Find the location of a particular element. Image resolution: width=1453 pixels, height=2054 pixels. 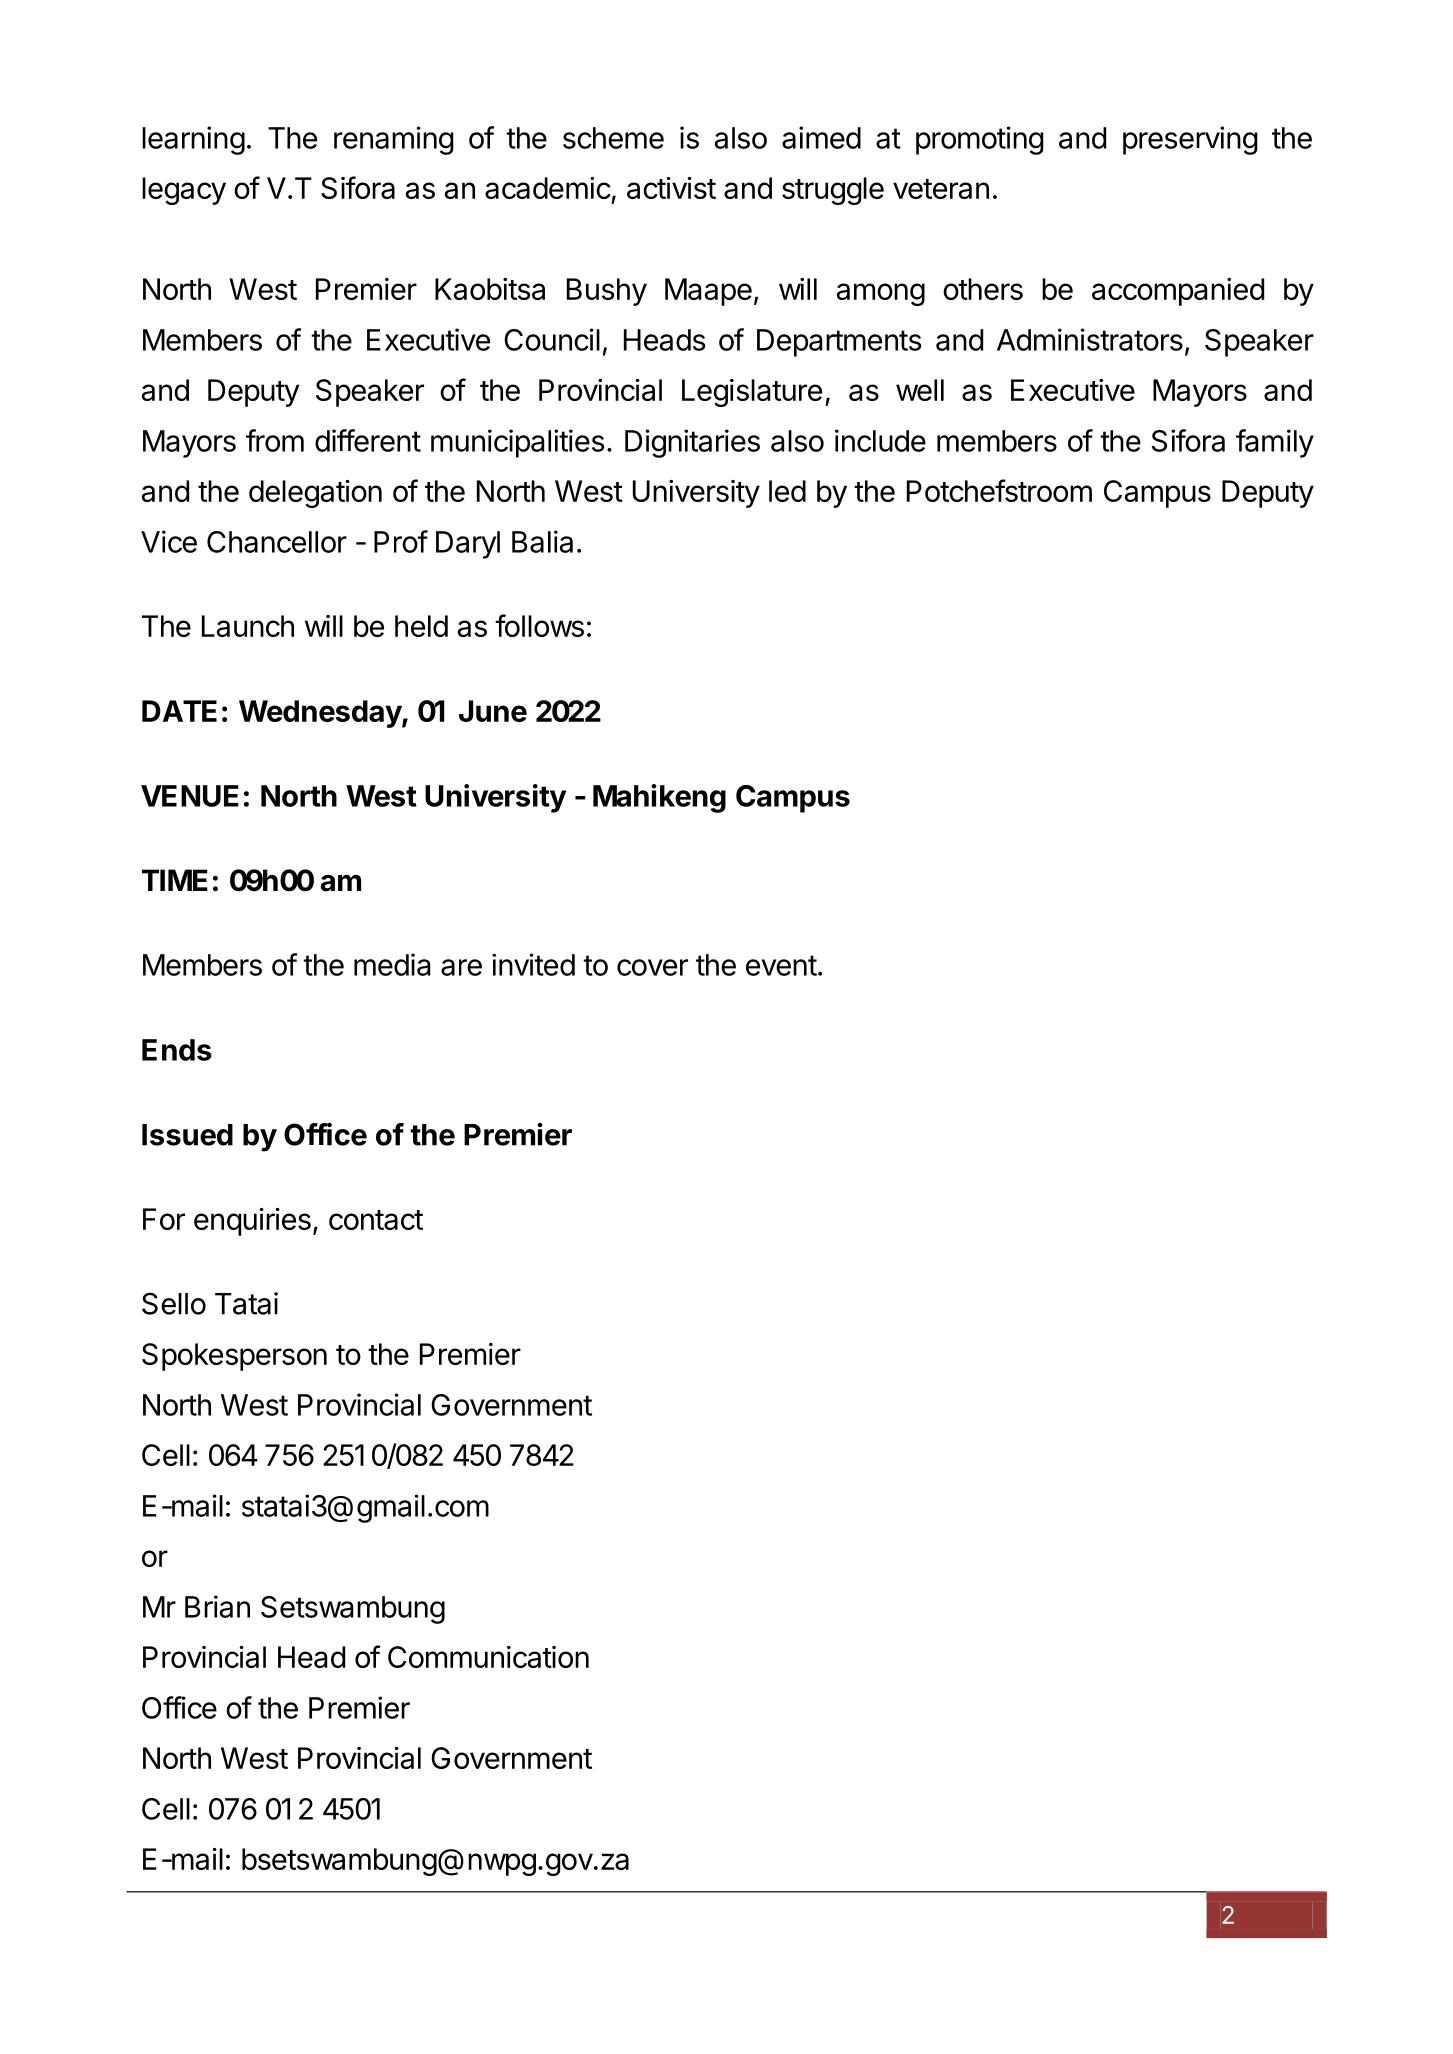

Dignitaries is located at coordinates (692, 443).
